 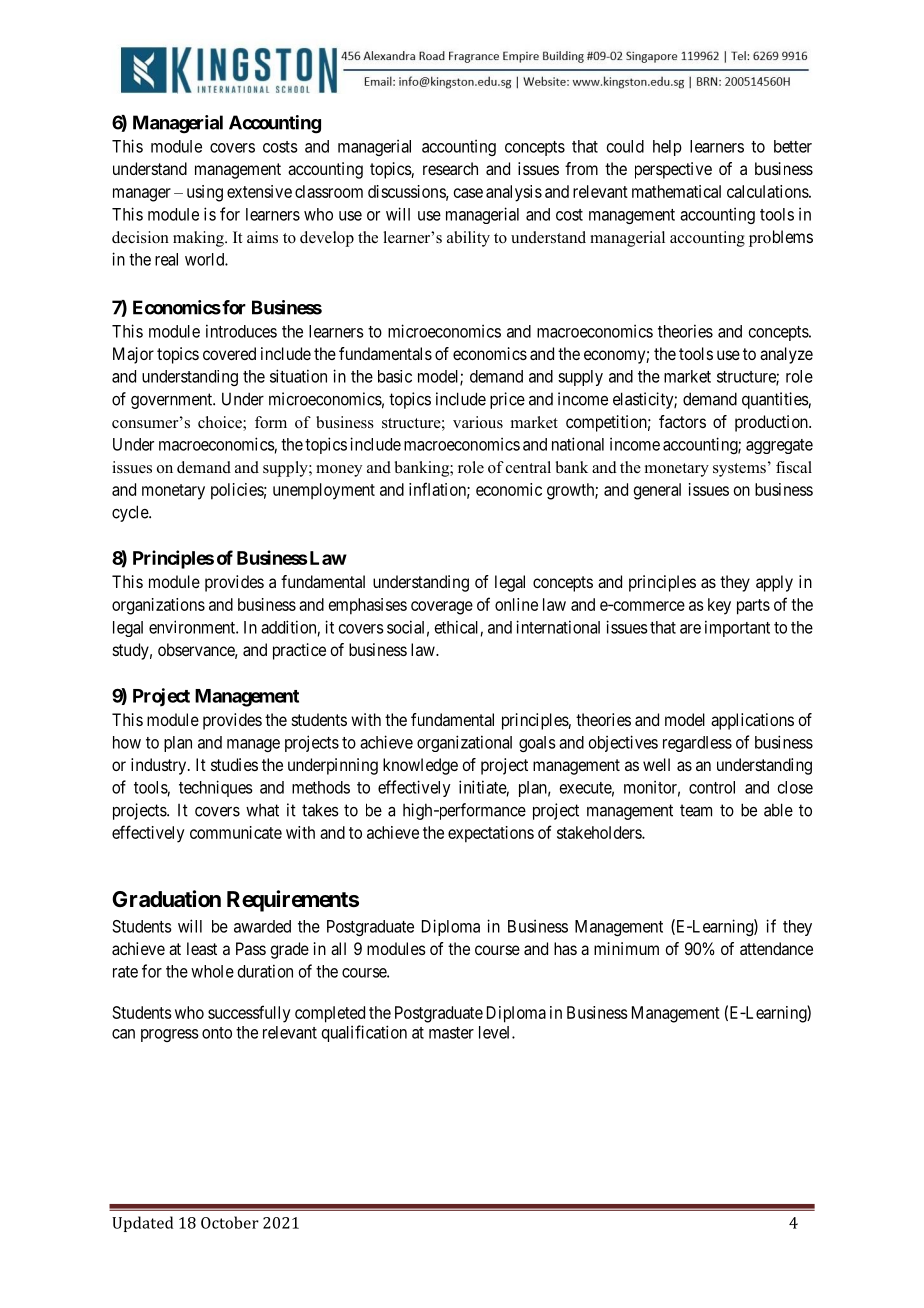 What do you see at coordinates (205, 193) in the page?
I see `using` at bounding box center [205, 193].
